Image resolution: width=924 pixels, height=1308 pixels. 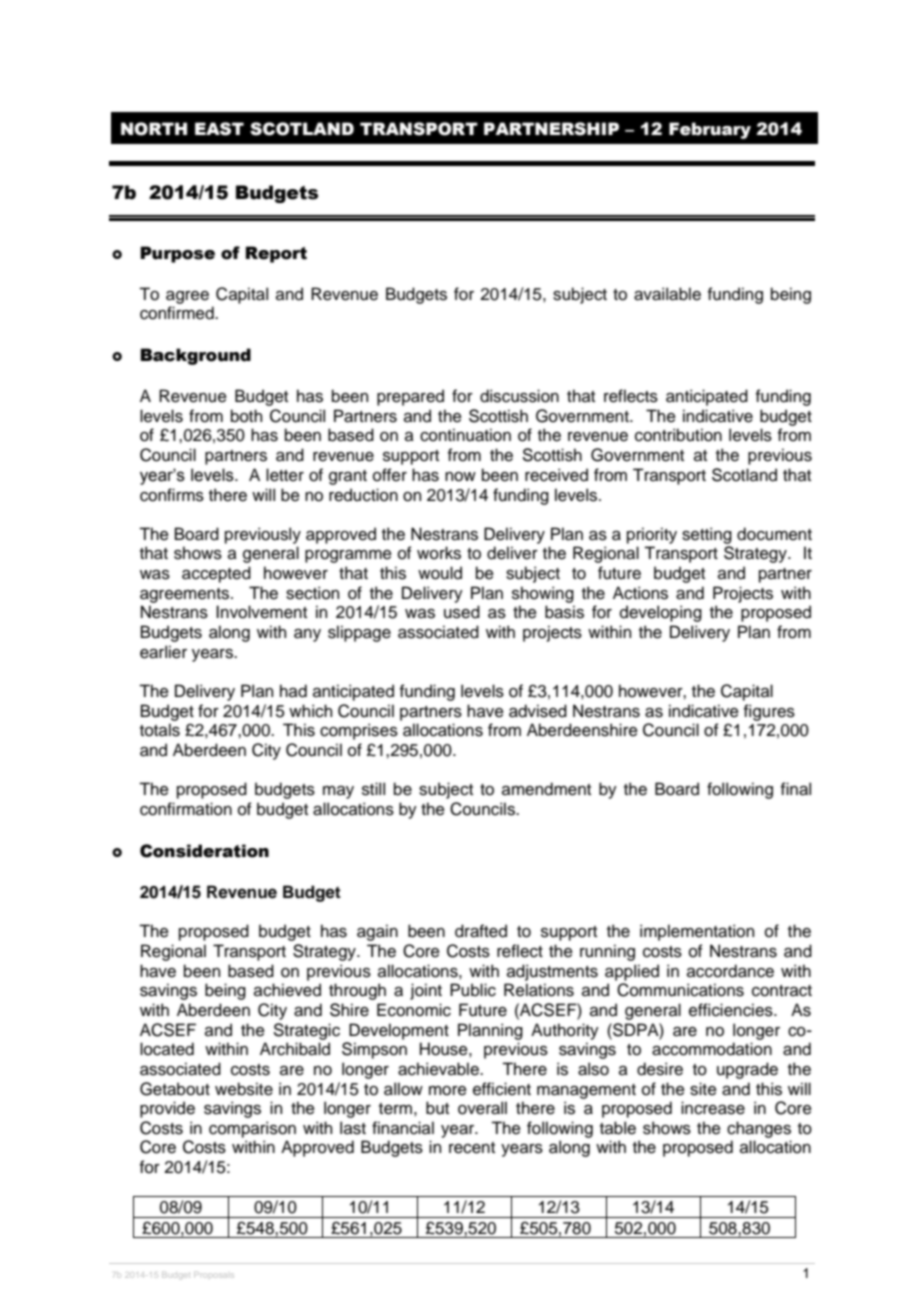 What do you see at coordinates (204, 851) in the screenshot?
I see `Consideration` at bounding box center [204, 851].
